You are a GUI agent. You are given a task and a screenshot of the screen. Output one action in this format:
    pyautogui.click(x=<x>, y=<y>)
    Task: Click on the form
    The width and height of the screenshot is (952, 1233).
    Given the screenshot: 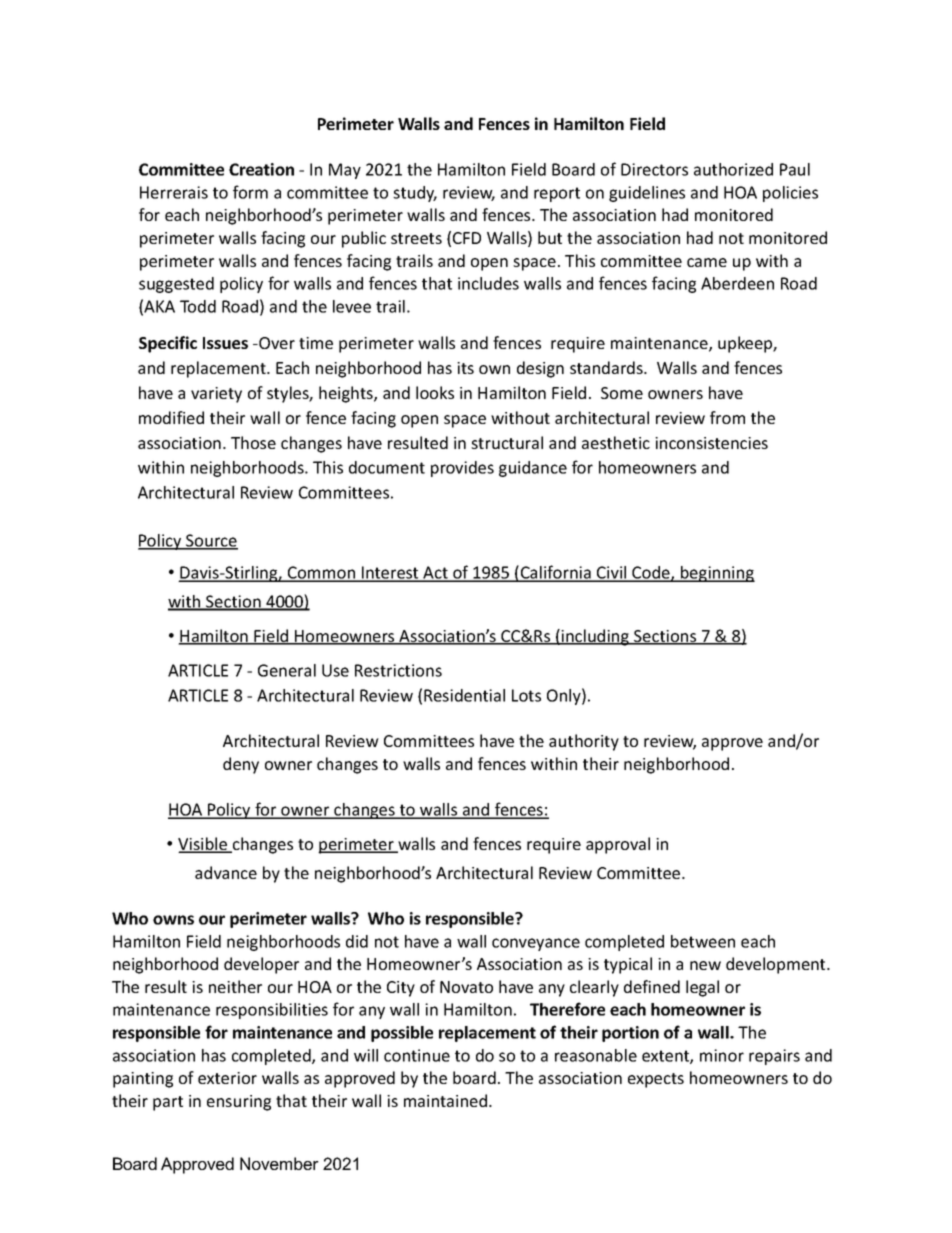 What is the action you would take?
    pyautogui.click(x=250, y=192)
